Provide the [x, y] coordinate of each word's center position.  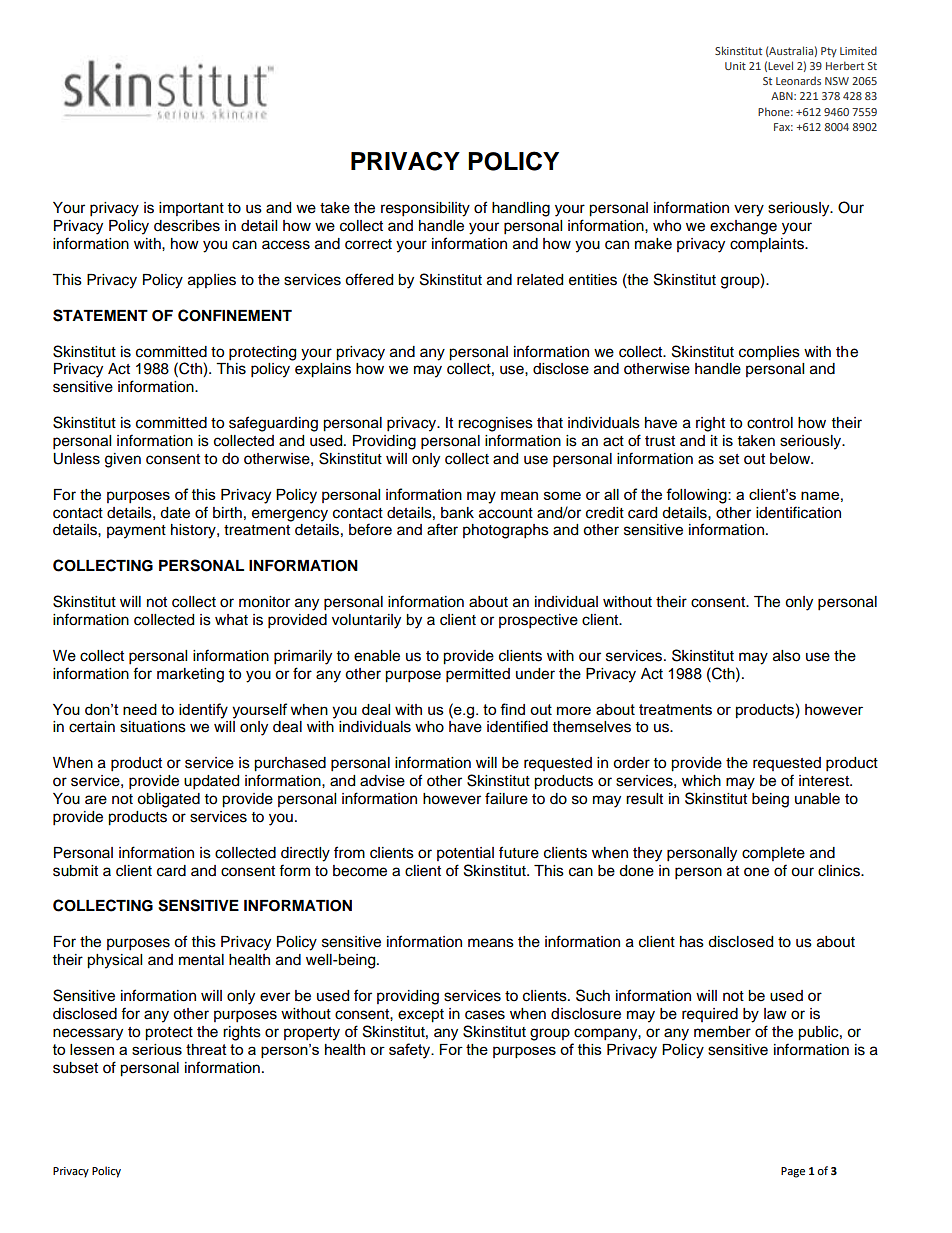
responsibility [425, 209]
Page [793, 1172]
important [191, 209]
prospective [538, 621]
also [786, 656]
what [231, 620]
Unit [735, 66]
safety [411, 1051]
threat [206, 1049]
